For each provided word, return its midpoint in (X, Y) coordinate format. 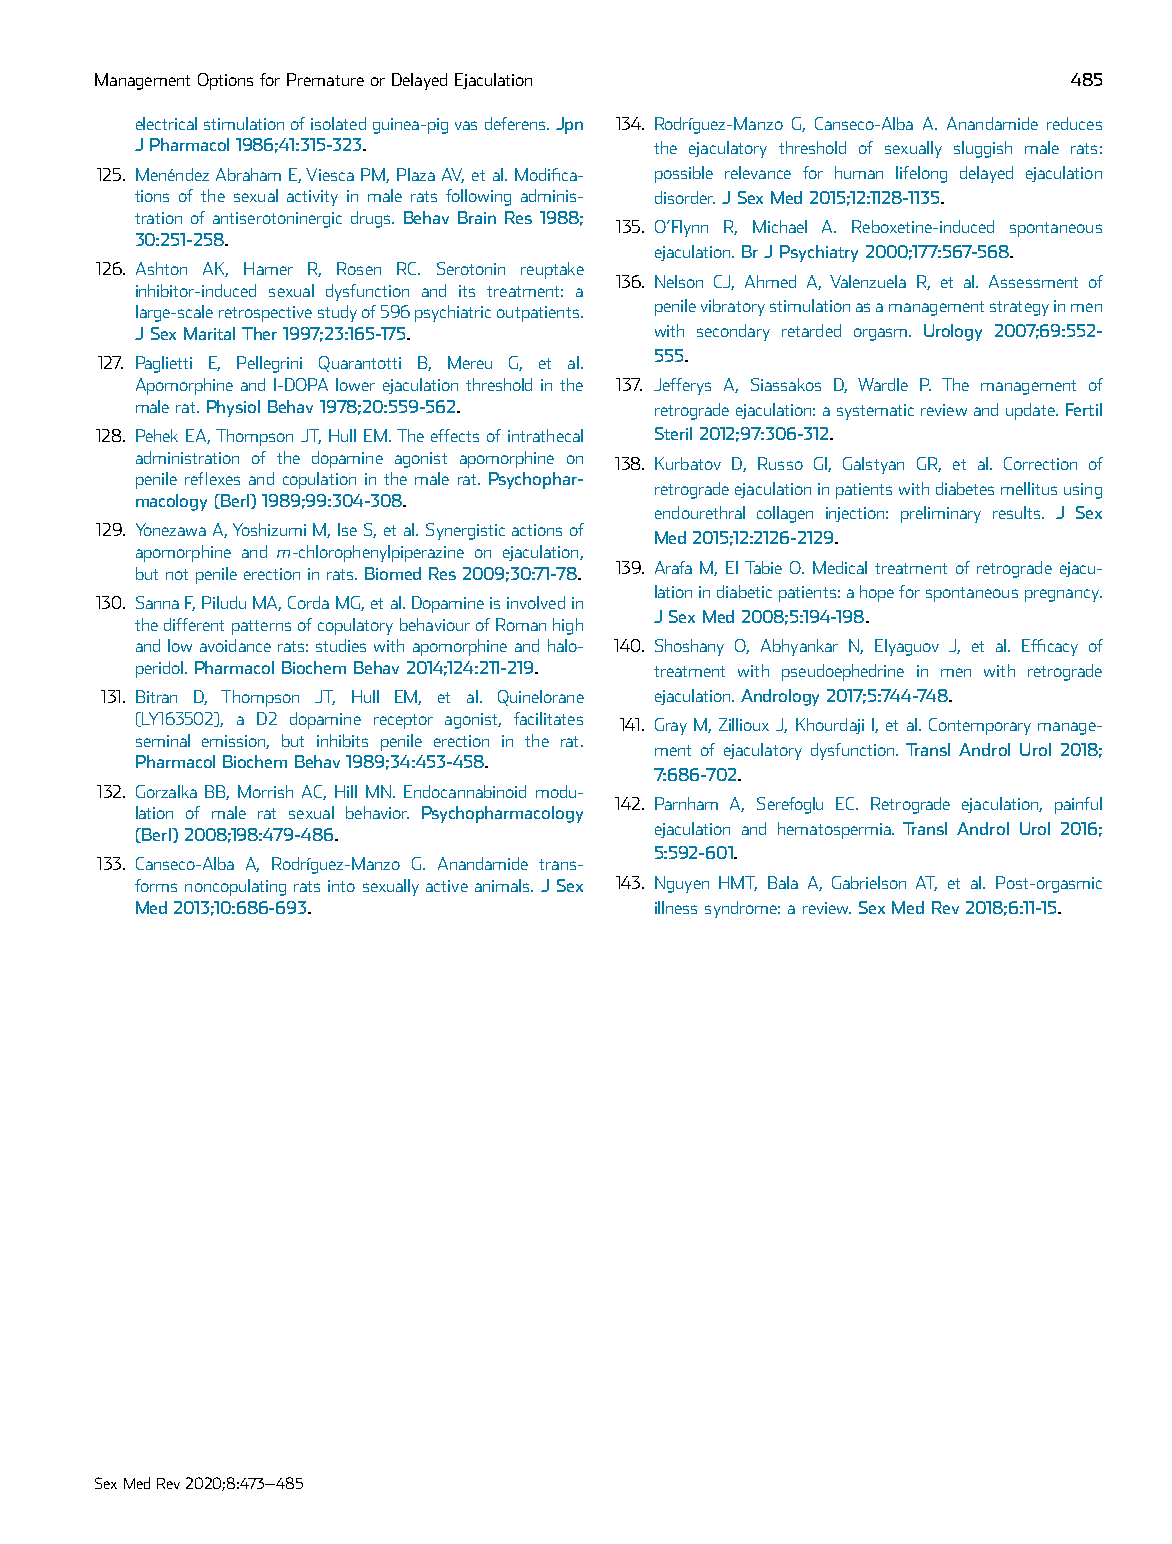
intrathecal (545, 435)
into (341, 886)
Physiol (233, 408)
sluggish (983, 149)
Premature (325, 79)
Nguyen (682, 884)
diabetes (965, 488)
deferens (516, 123)
